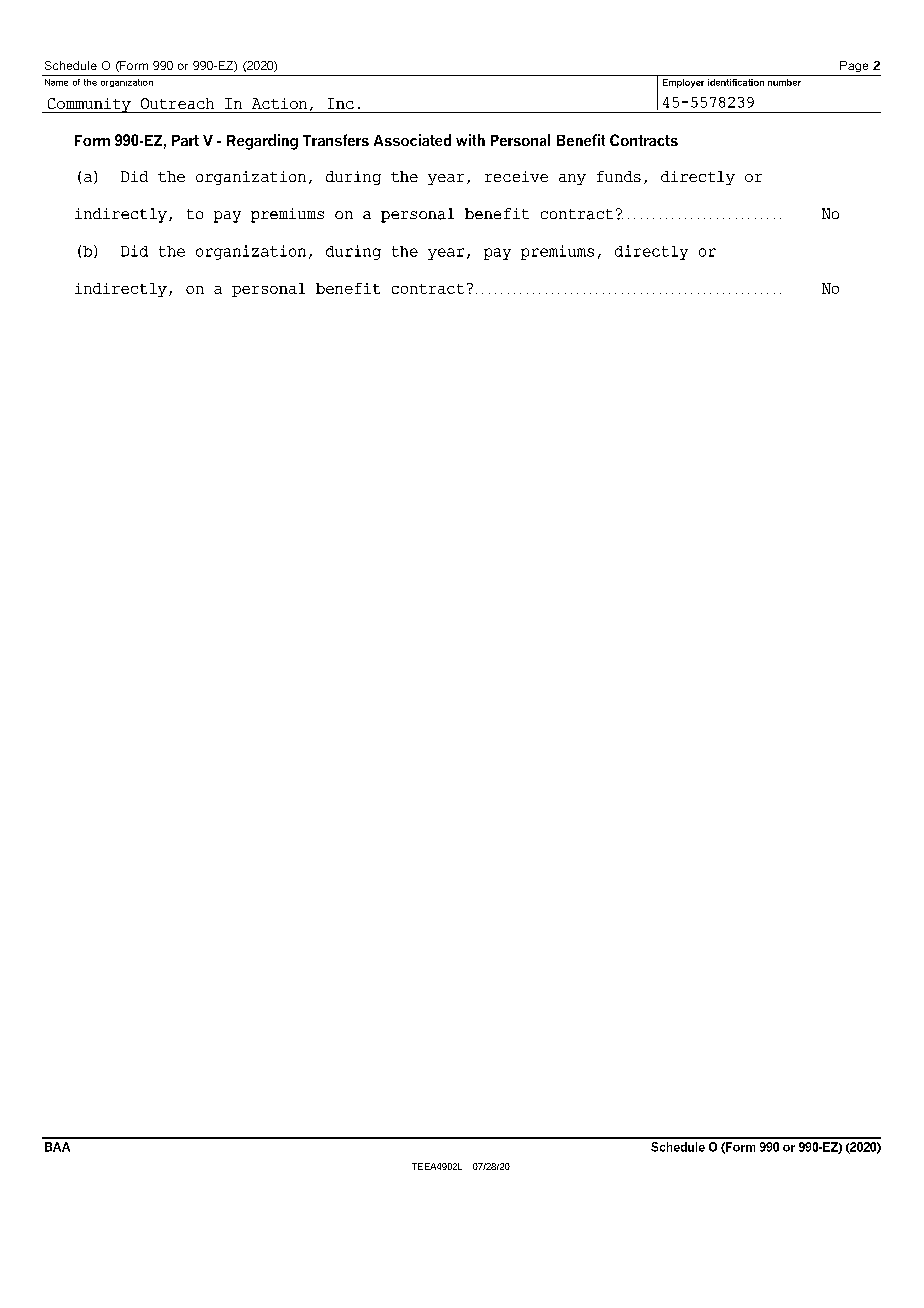  I want to click on receive, so click(516, 176).
